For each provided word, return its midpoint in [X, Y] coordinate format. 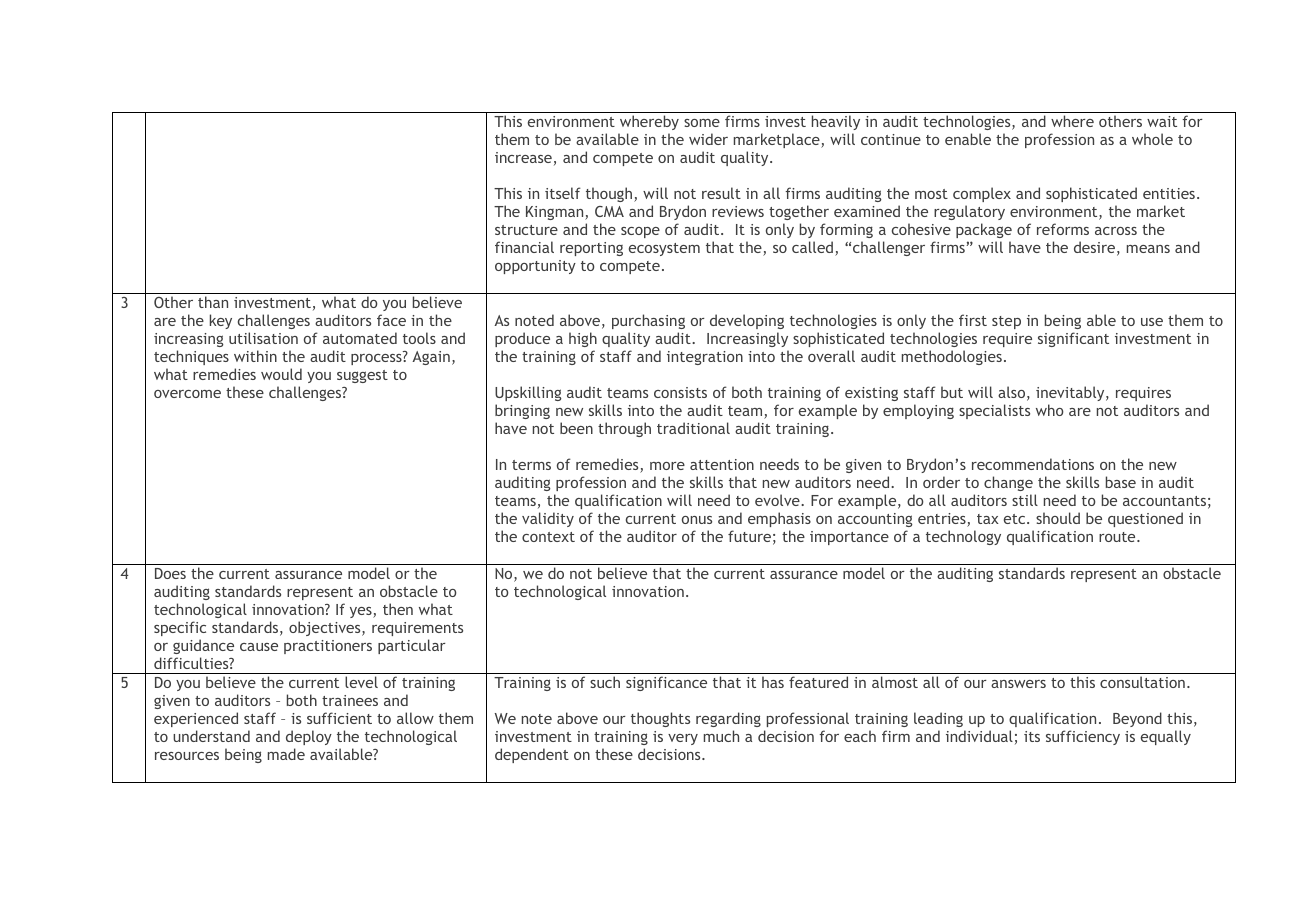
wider [708, 139]
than [213, 302]
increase [523, 157]
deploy [309, 737]
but [952, 392]
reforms [1063, 229]
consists [680, 392]
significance [666, 683]
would [281, 374]
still [1025, 500]
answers [1018, 684]
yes [362, 612]
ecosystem [664, 249]
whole [1152, 139]
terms [531, 465]
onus [697, 520]
